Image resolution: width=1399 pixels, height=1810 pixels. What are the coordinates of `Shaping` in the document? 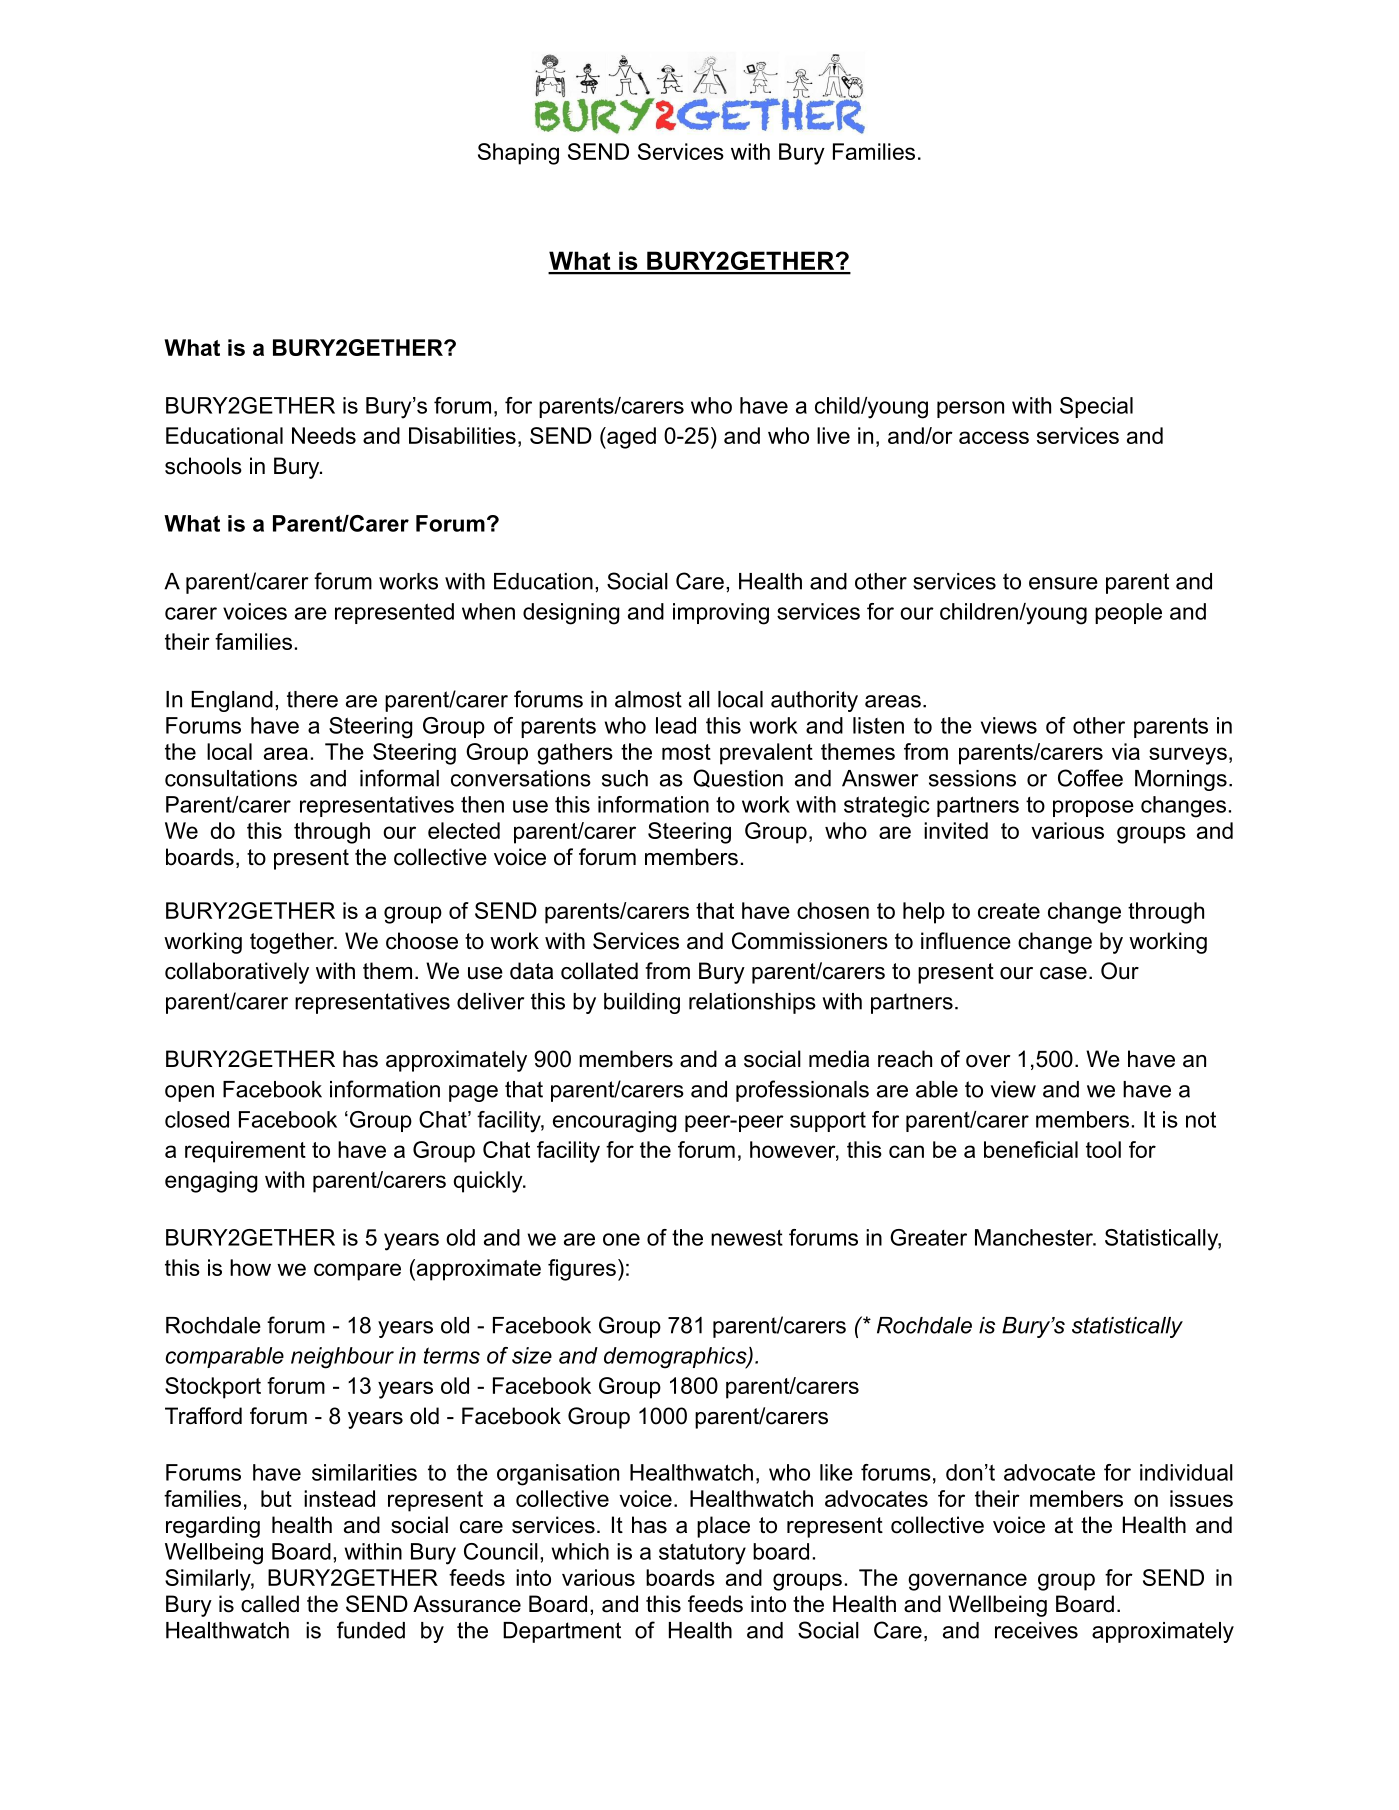 It's located at (518, 154).
